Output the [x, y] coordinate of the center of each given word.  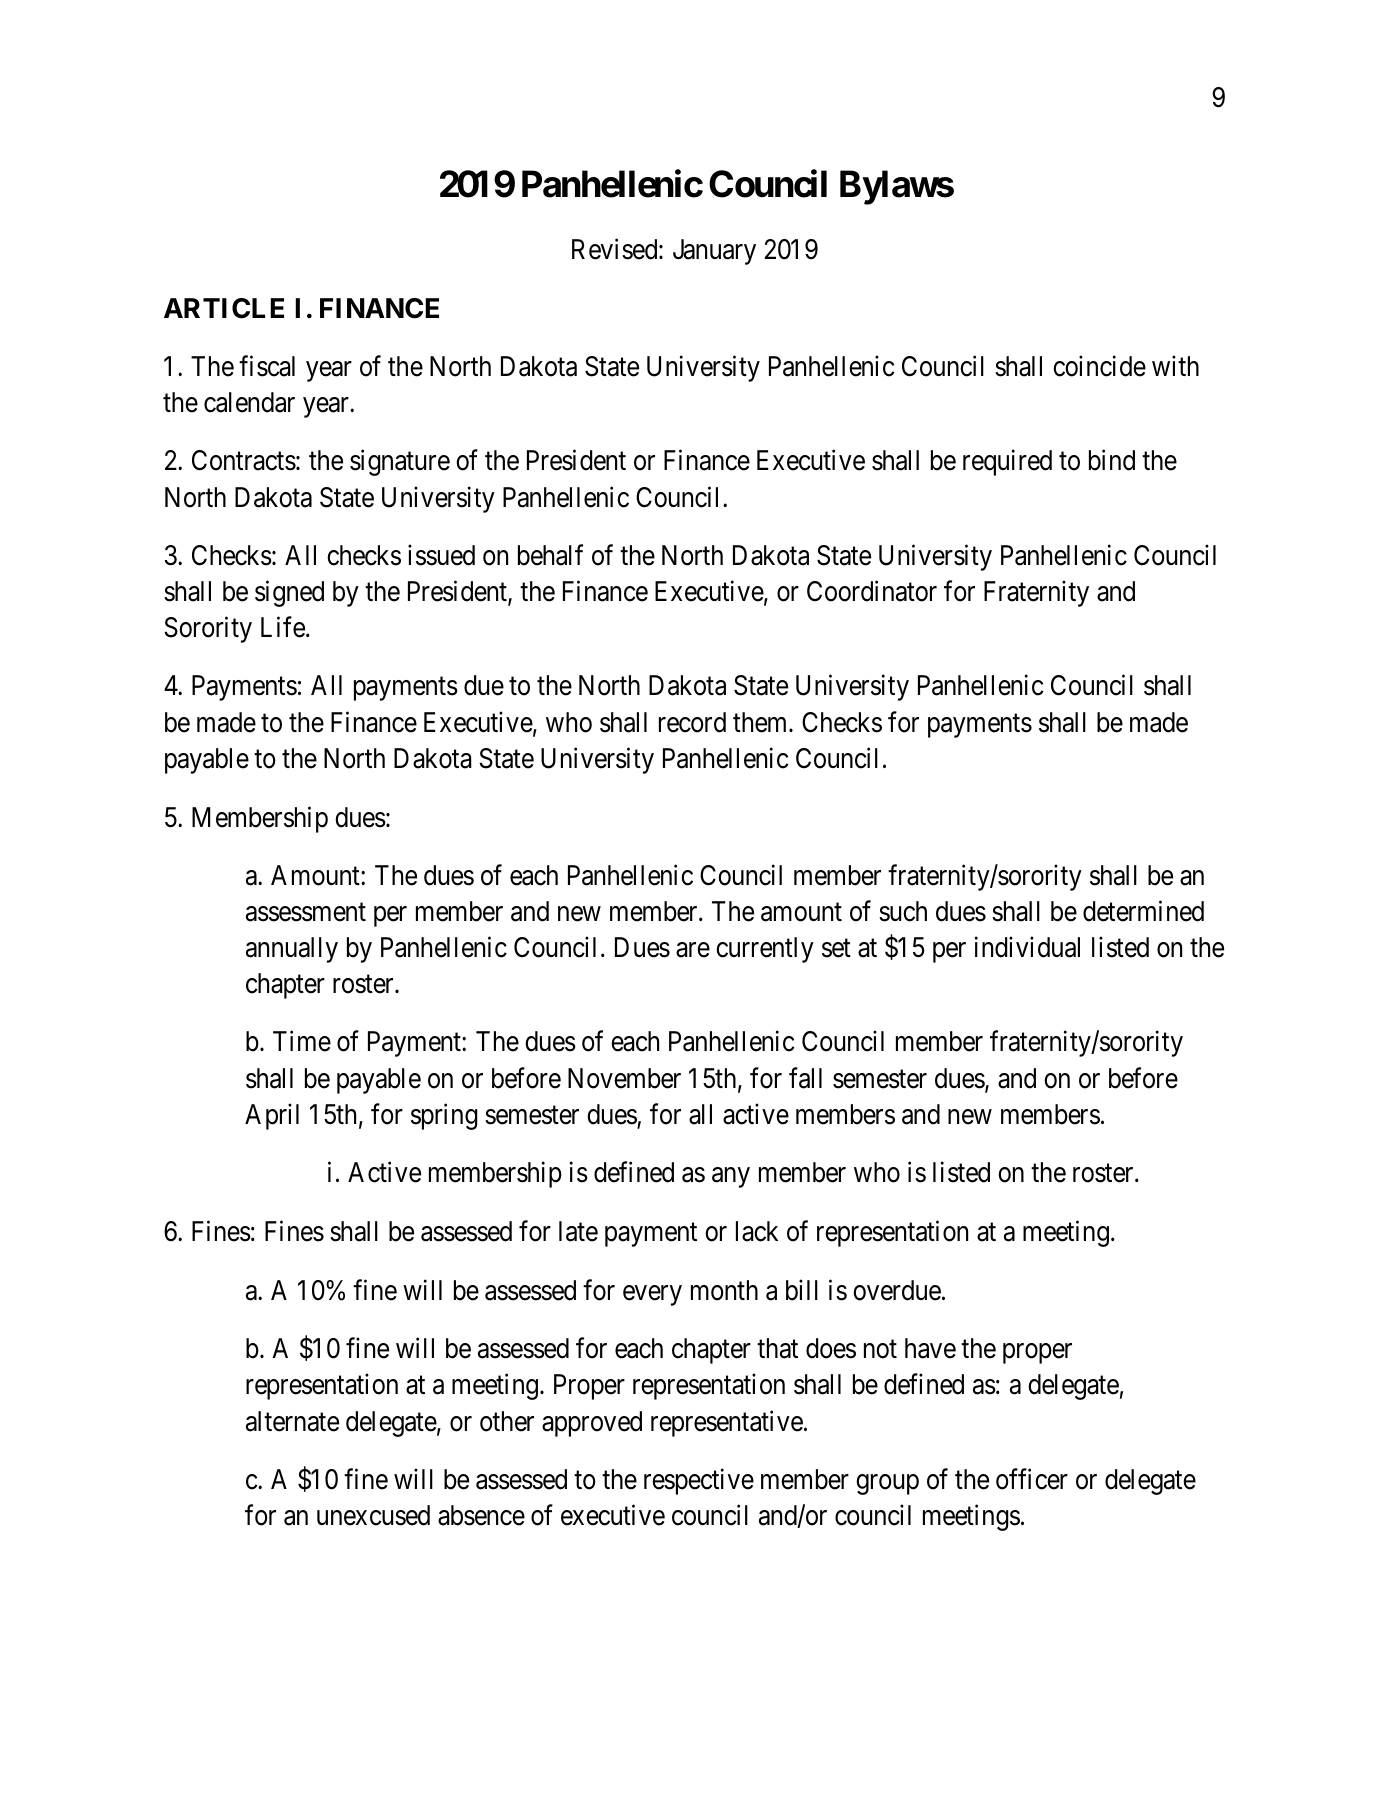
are [693, 950]
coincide [1099, 366]
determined [1143, 911]
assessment [306, 912]
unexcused [373, 1515]
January [714, 252]
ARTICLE [224, 308]
